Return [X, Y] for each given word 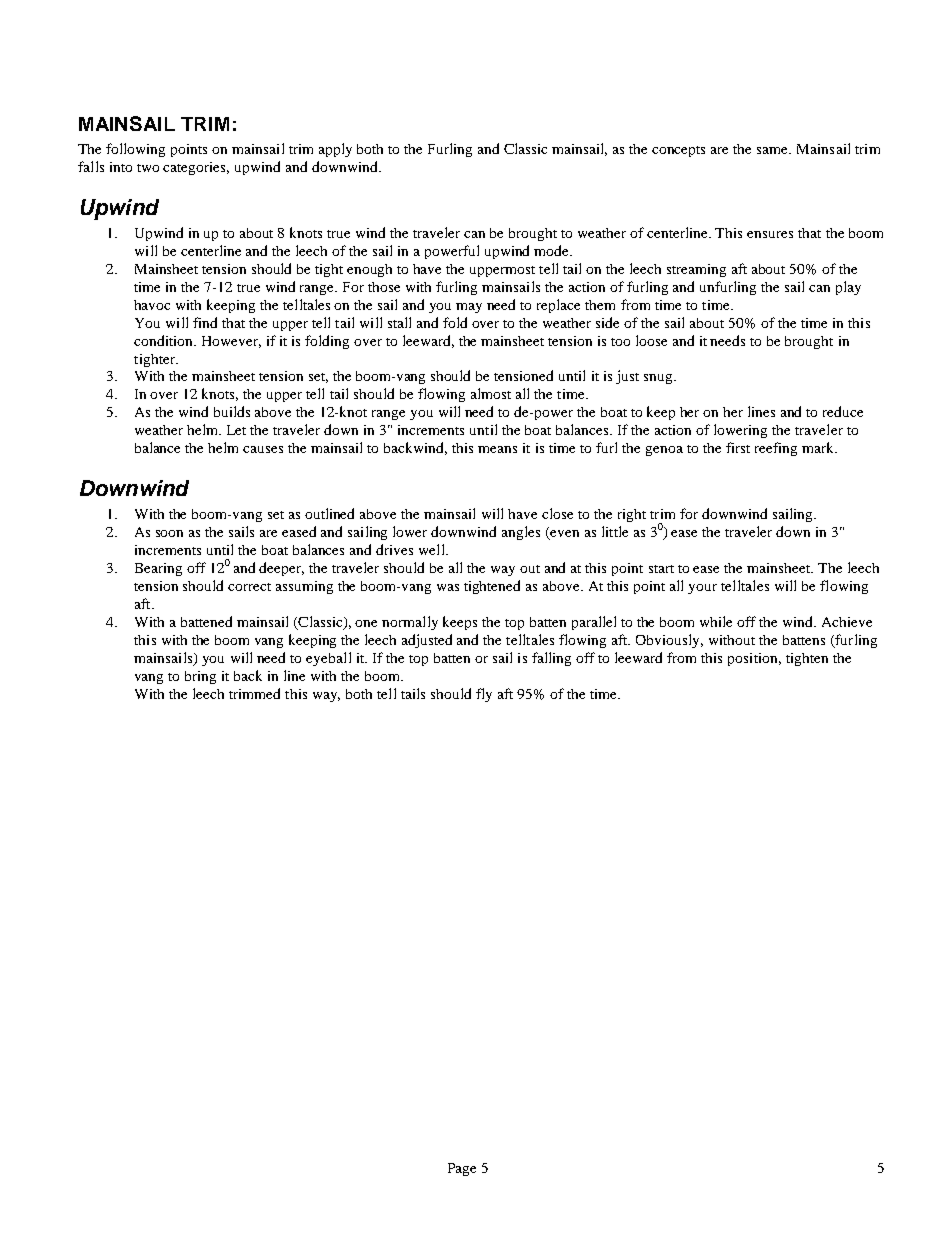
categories [196, 168]
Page [462, 1169]
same [774, 150]
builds [232, 411]
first [738, 447]
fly [484, 695]
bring [200, 677]
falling [551, 659]
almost [491, 393]
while [716, 621]
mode [553, 250]
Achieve [847, 622]
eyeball [328, 659]
